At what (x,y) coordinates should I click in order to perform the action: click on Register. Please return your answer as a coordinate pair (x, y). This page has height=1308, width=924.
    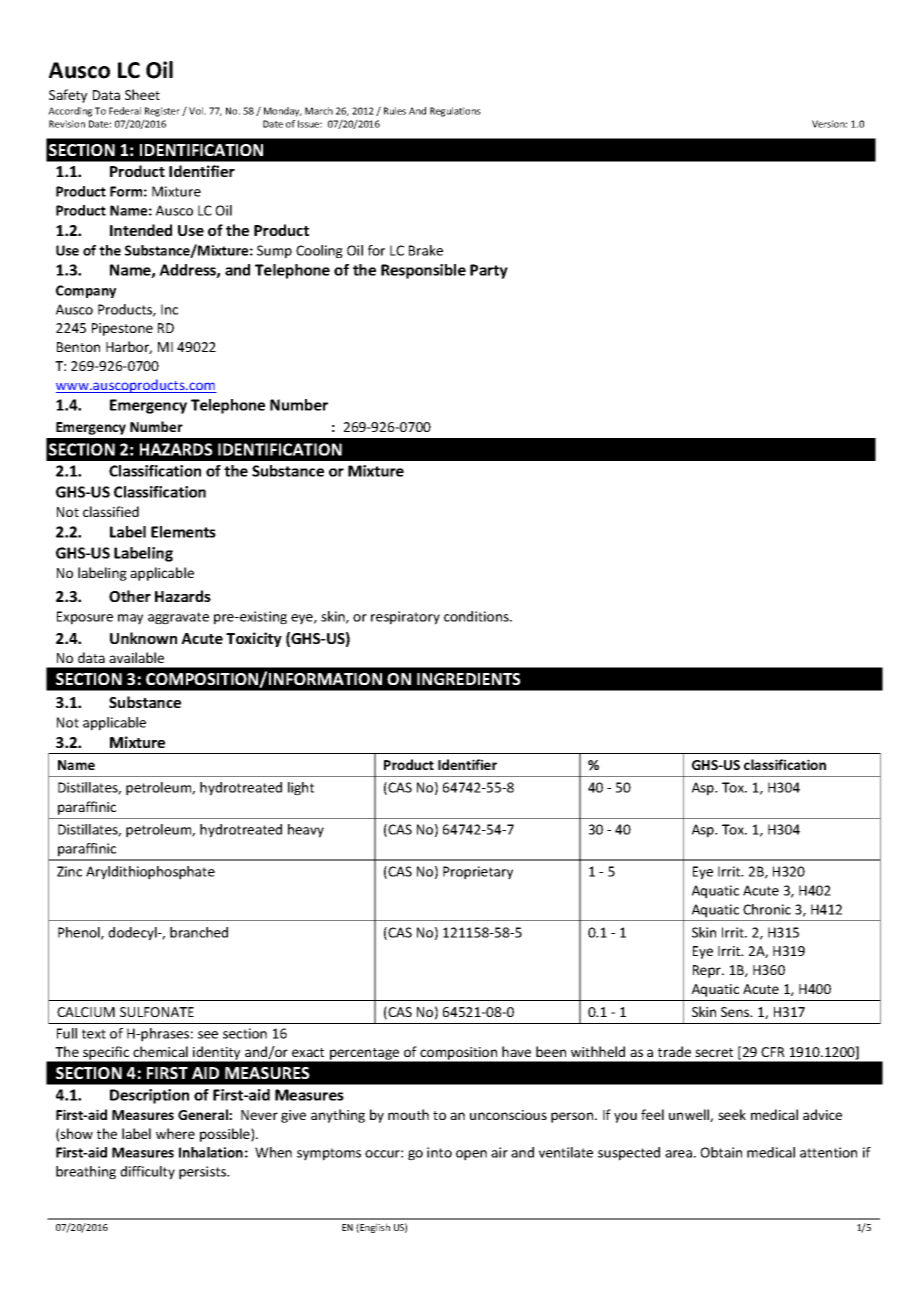
    Looking at the image, I should click on (162, 112).
